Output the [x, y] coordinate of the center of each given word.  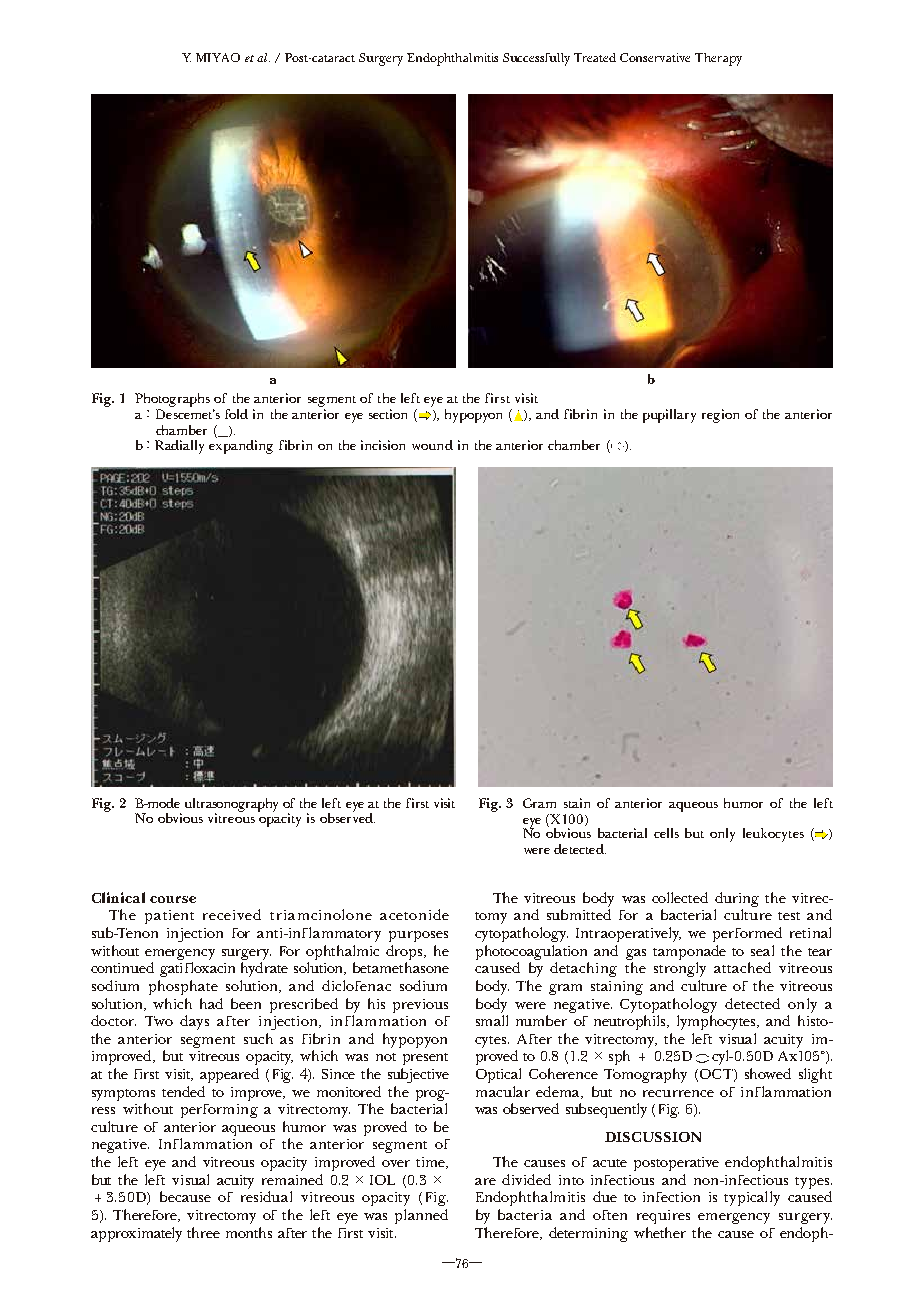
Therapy [718, 59]
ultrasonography [231, 806]
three [203, 1232]
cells [666, 833]
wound [432, 445]
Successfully [536, 59]
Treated [595, 57]
